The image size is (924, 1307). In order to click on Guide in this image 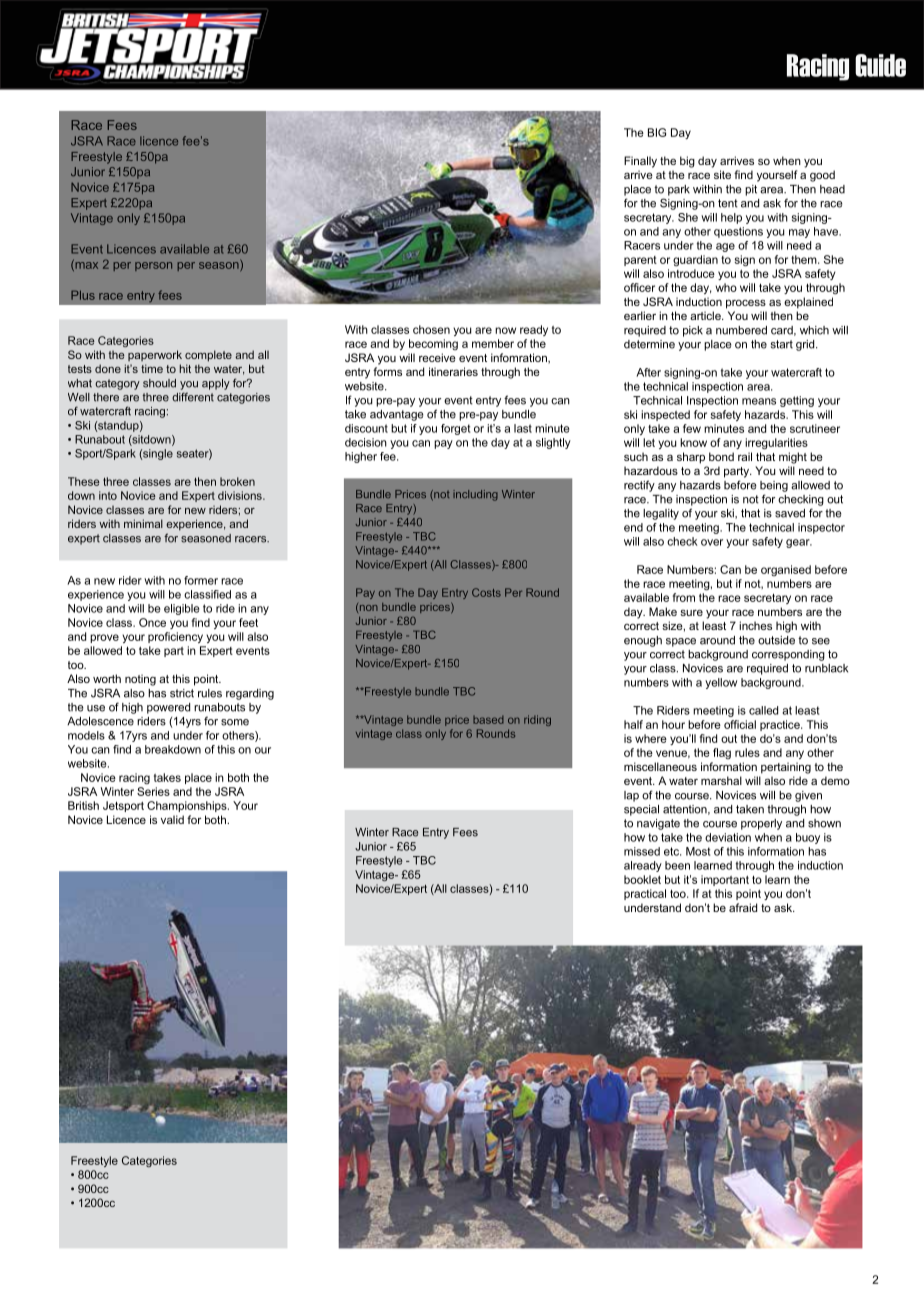, I will do `click(880, 65)`.
